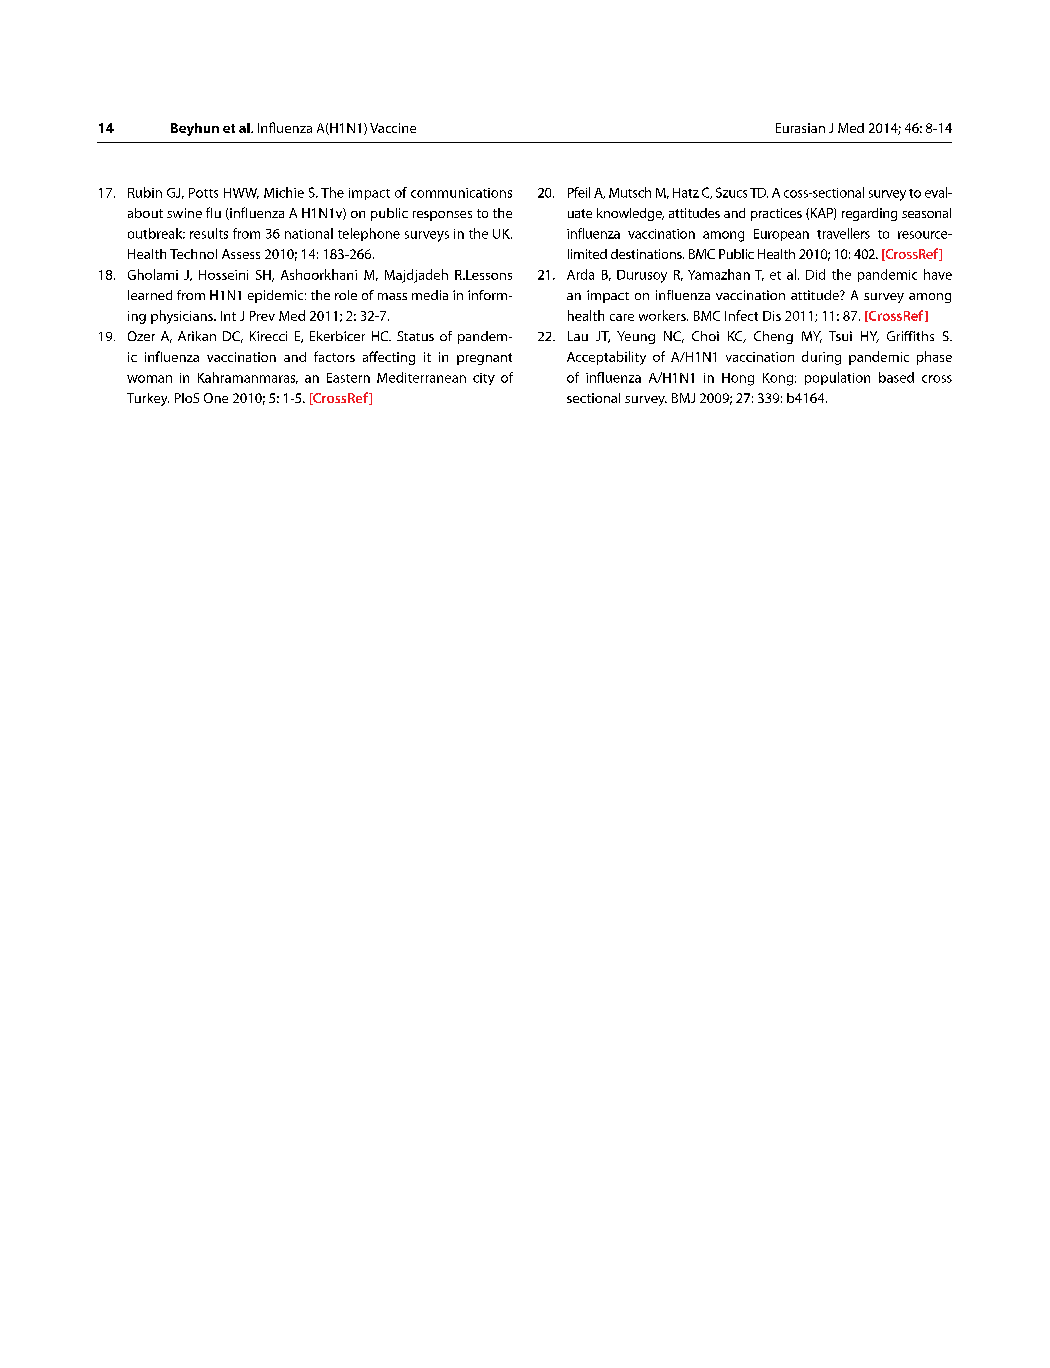 Image resolution: width=1050 pixels, height=1368 pixels. What do you see at coordinates (622, 317) in the image?
I see `care` at bounding box center [622, 317].
